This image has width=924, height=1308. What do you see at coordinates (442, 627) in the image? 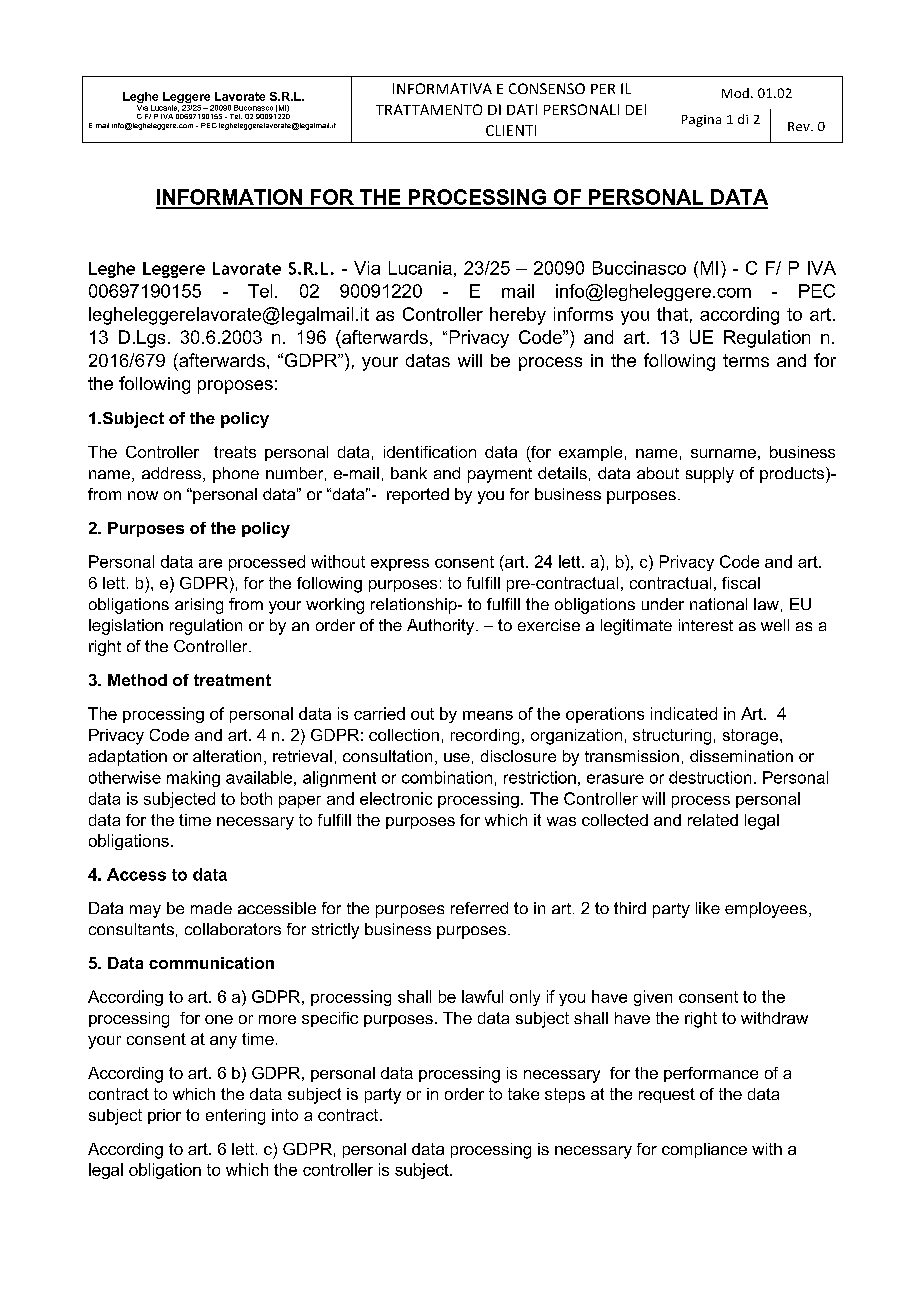
I see `Authority` at bounding box center [442, 627].
